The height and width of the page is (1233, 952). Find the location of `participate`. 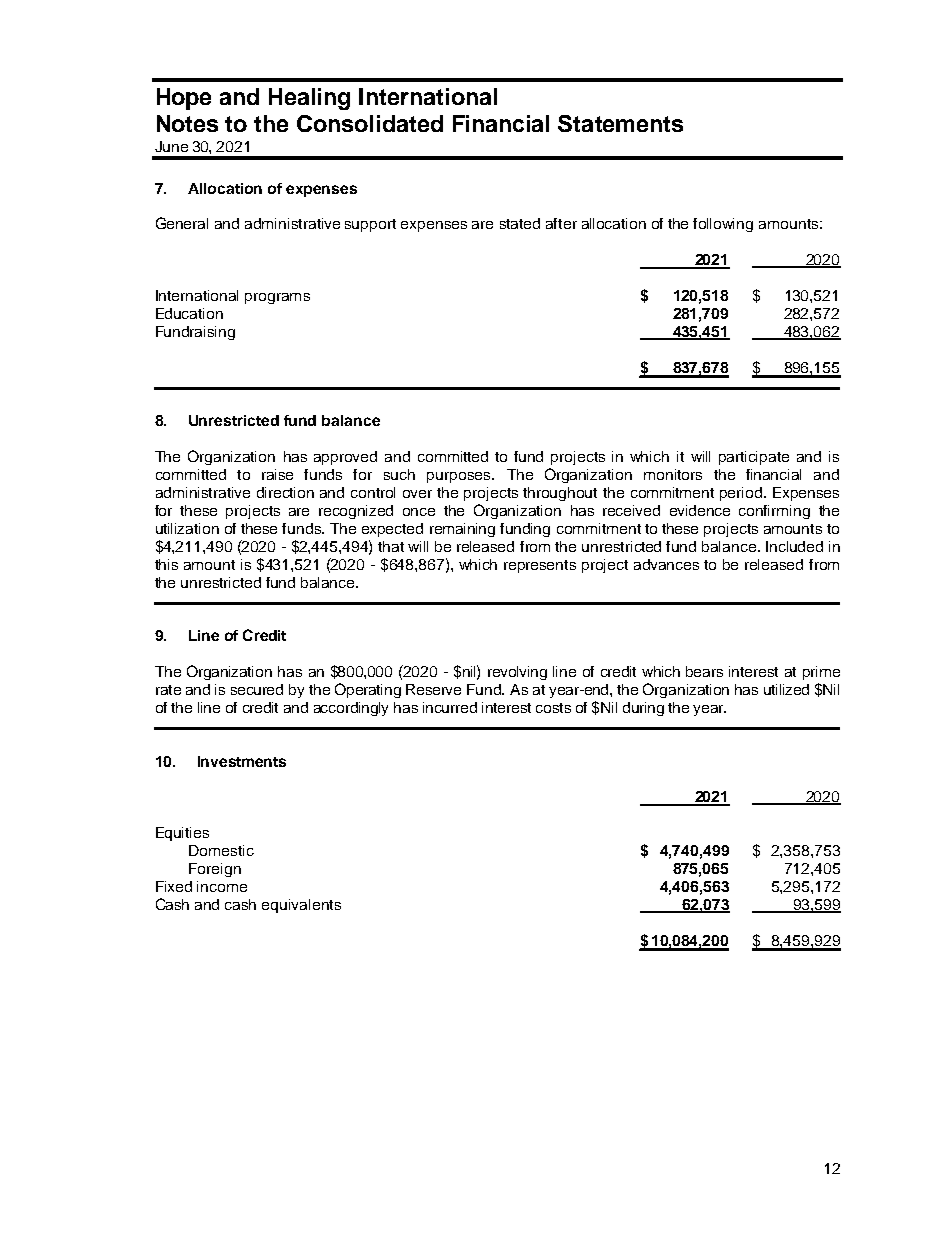

participate is located at coordinates (754, 458).
